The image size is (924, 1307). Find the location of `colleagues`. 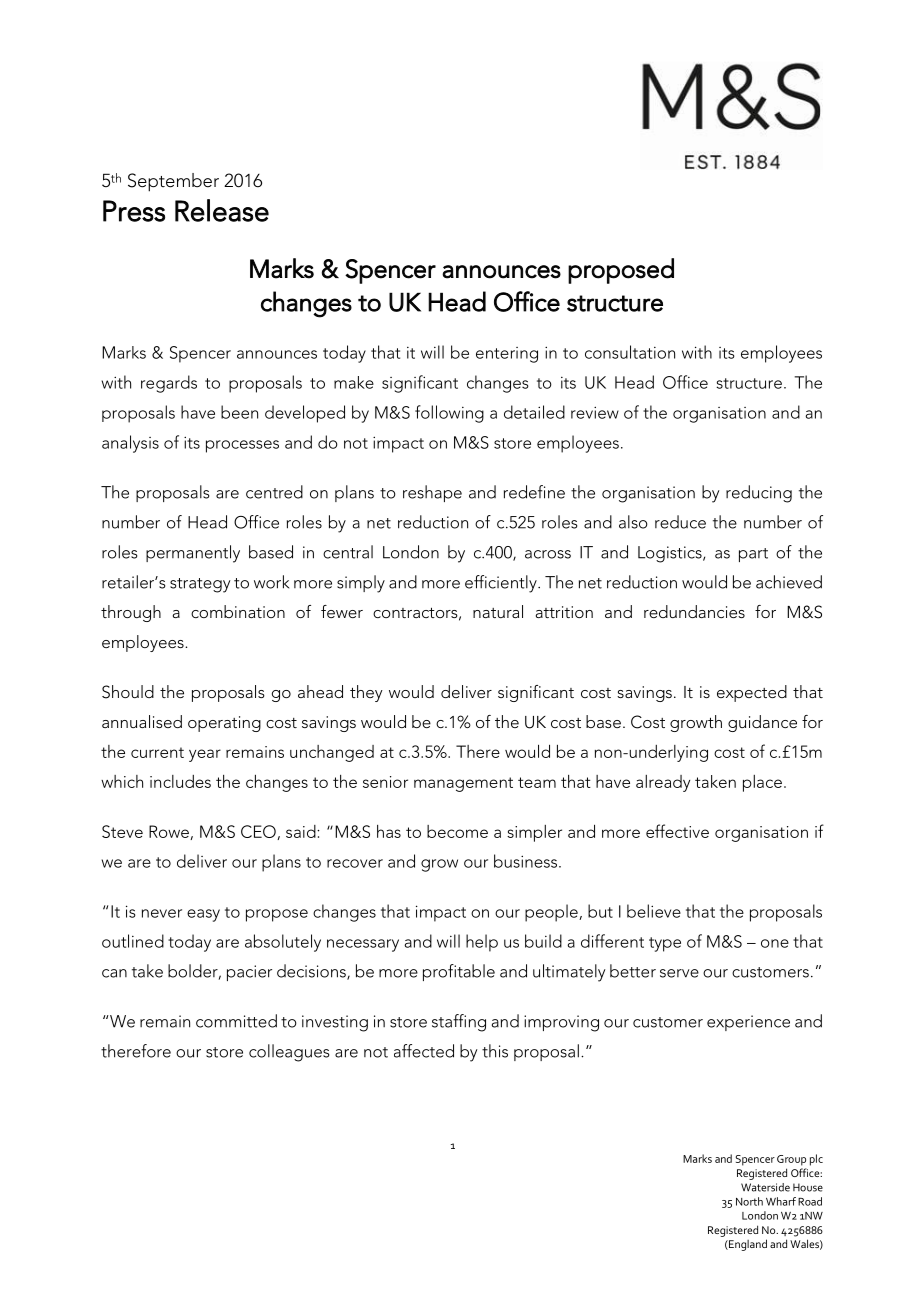

colleagues is located at coordinates (289, 1053).
